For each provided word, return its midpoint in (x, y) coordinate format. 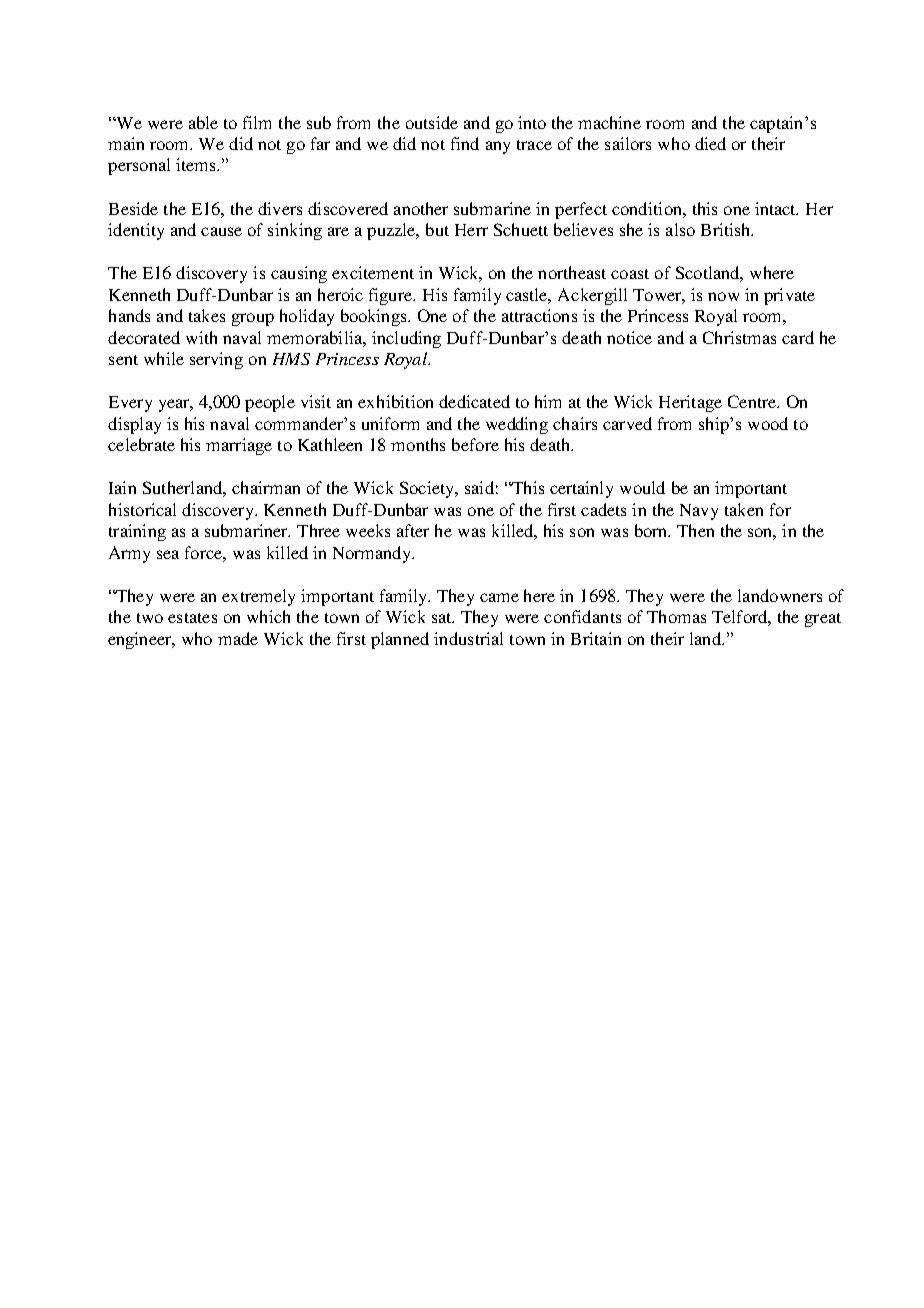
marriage (239, 446)
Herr (471, 230)
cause (221, 231)
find (465, 143)
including (406, 339)
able (203, 122)
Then (695, 530)
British (727, 229)
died (710, 143)
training (137, 532)
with (201, 337)
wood (768, 423)
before (475, 444)
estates (192, 618)
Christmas (739, 337)
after (413, 530)
